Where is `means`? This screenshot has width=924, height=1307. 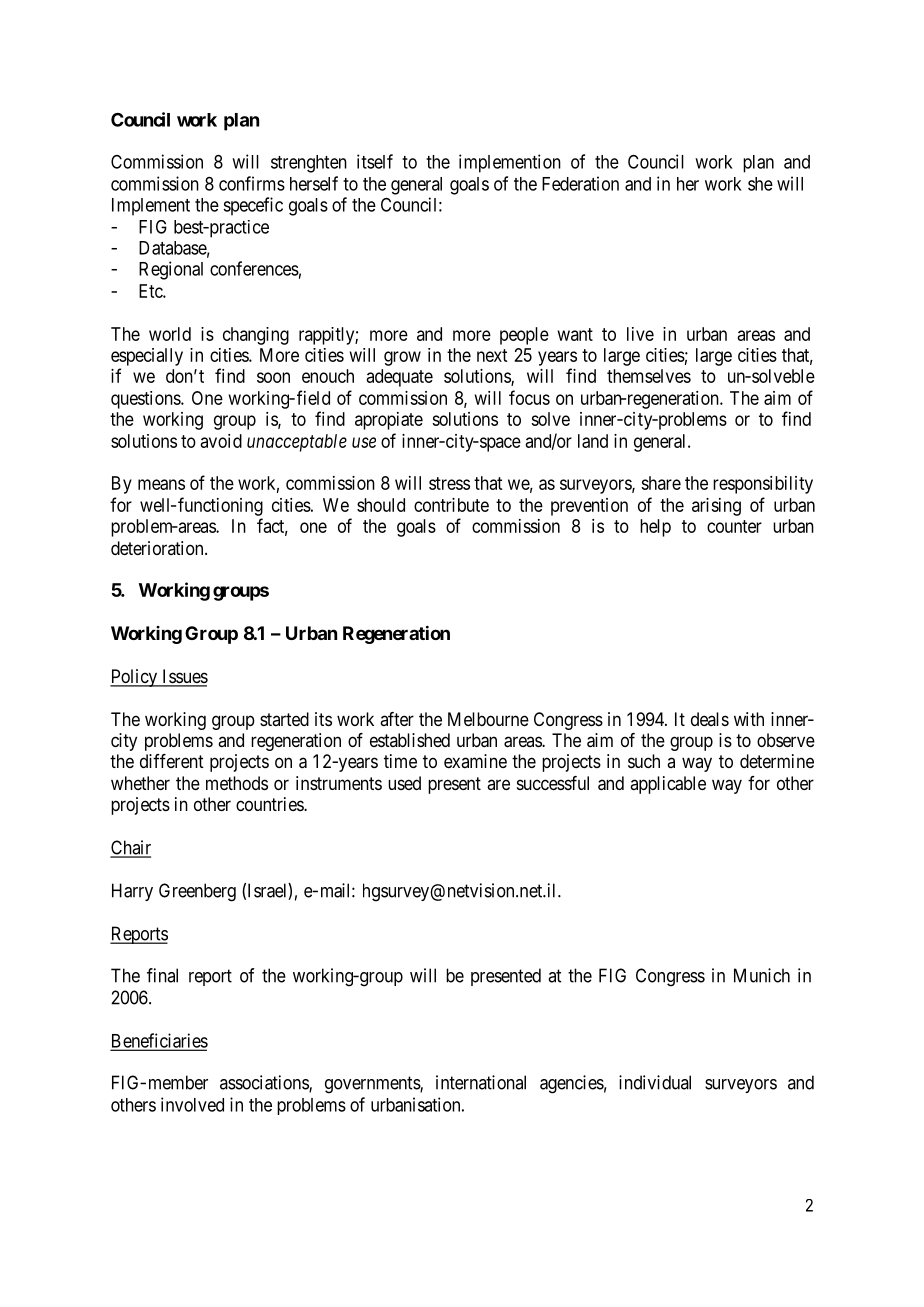 means is located at coordinates (161, 484).
